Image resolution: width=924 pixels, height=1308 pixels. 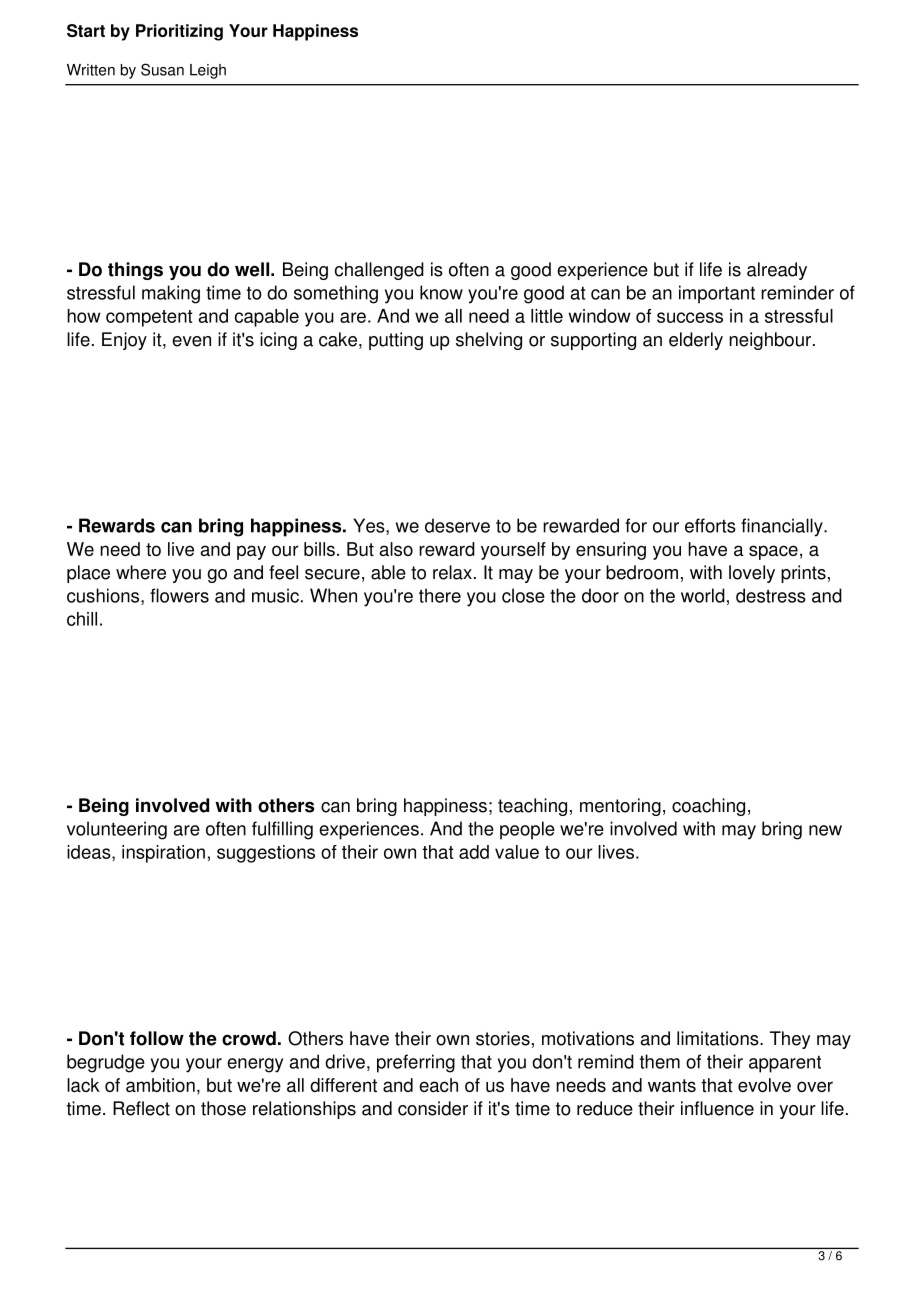 What do you see at coordinates (777, 271) in the screenshot?
I see `already` at bounding box center [777, 271].
